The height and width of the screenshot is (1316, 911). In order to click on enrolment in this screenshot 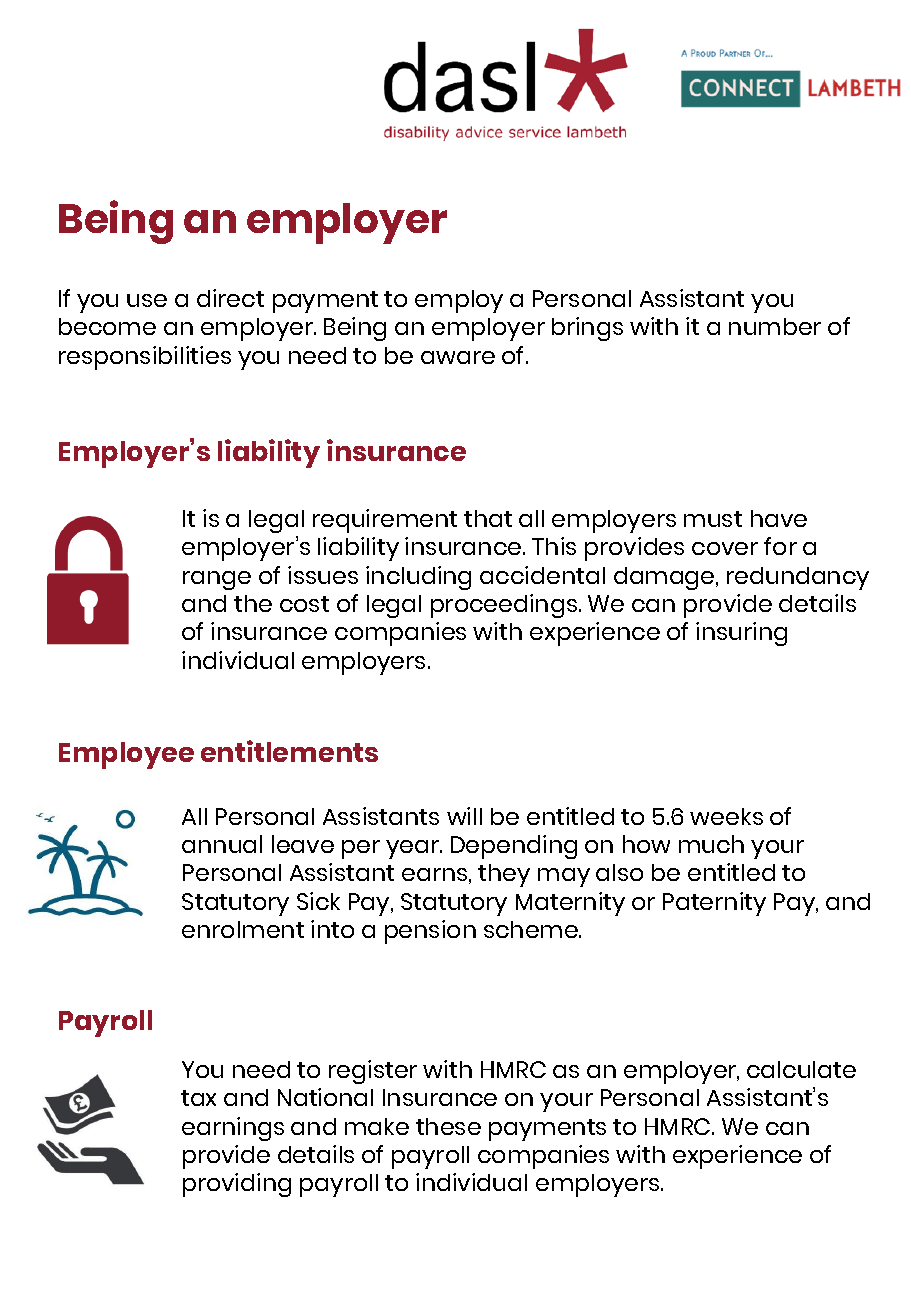, I will do `click(243, 929)`.
